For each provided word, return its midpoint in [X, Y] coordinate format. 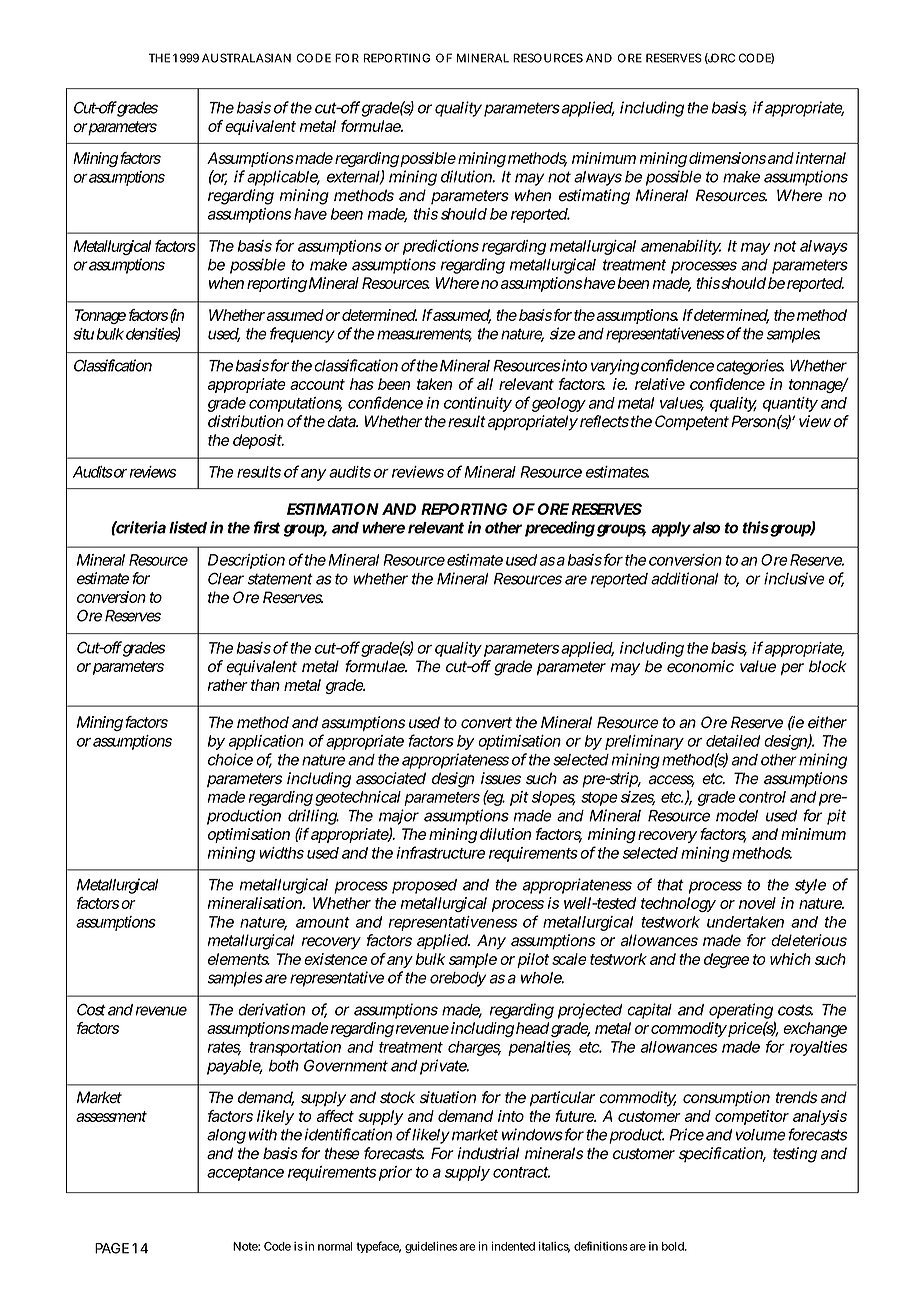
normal [335, 1246]
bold [673, 1246]
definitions [601, 1246]
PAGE [112, 1248]
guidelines [431, 1247]
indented [513, 1246]
